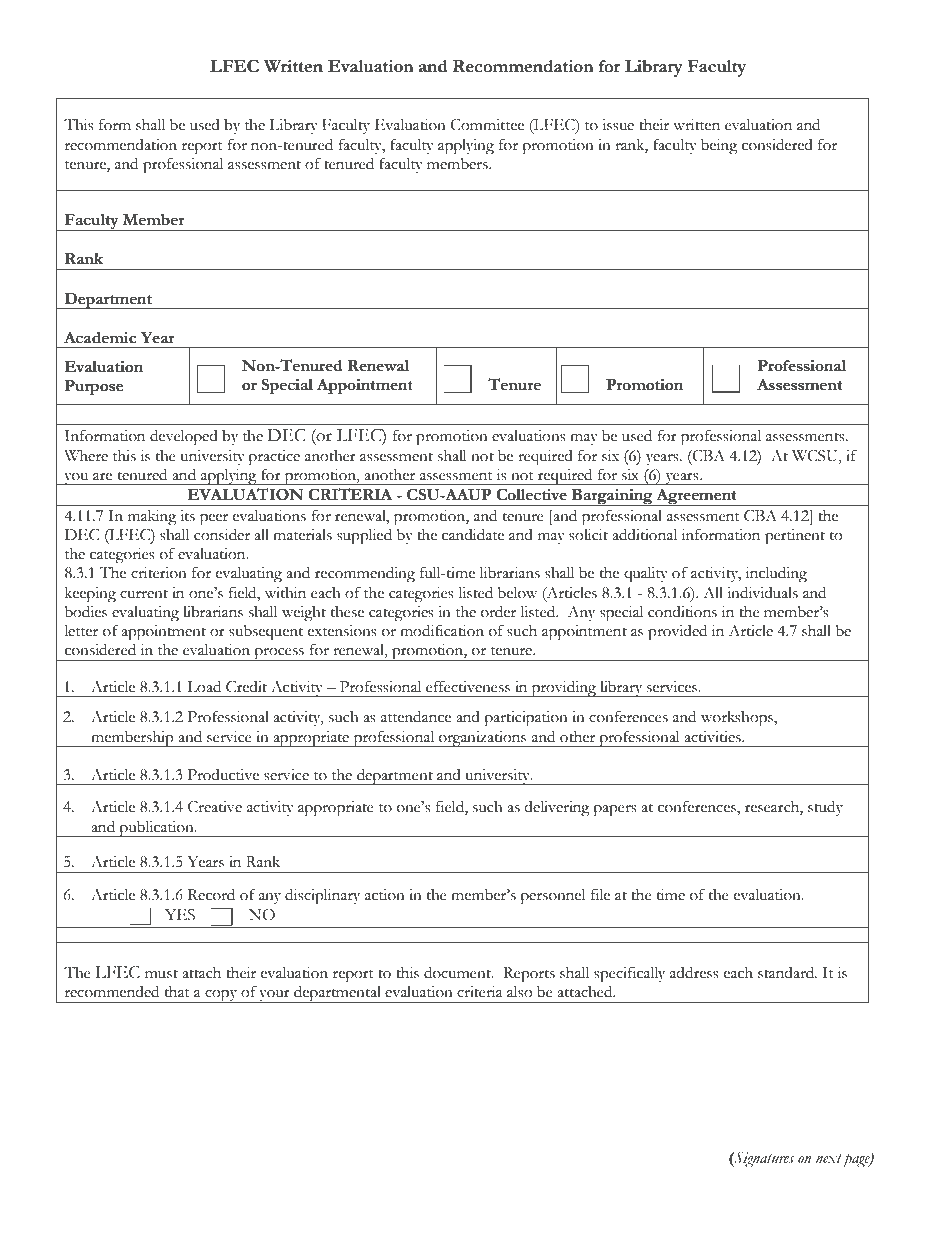  What do you see at coordinates (520, 992) in the document?
I see `also` at bounding box center [520, 992].
